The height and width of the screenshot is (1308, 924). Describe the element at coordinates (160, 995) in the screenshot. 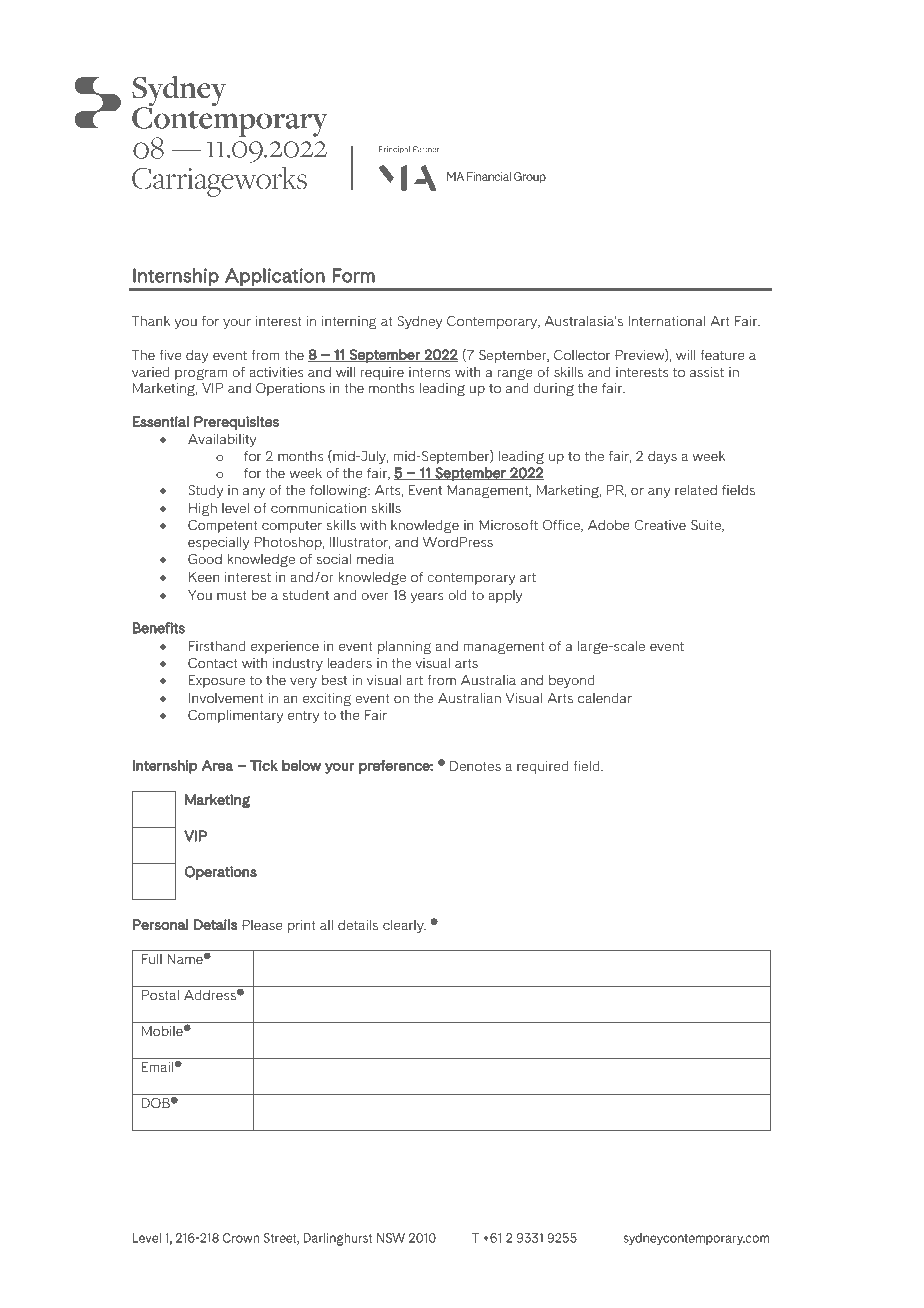

I see `Postal` at that location.
